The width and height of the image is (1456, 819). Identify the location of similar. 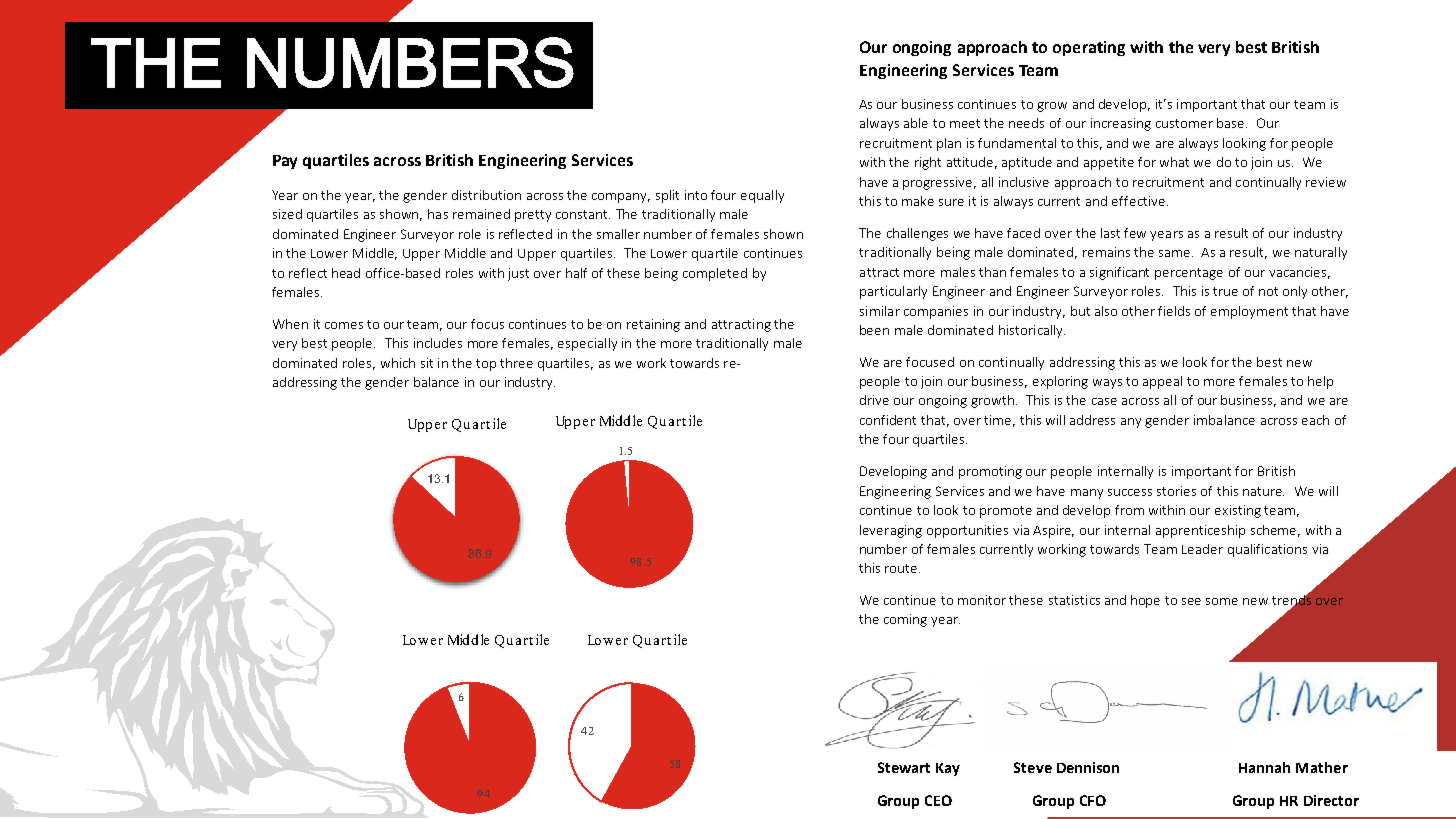
(880, 311).
